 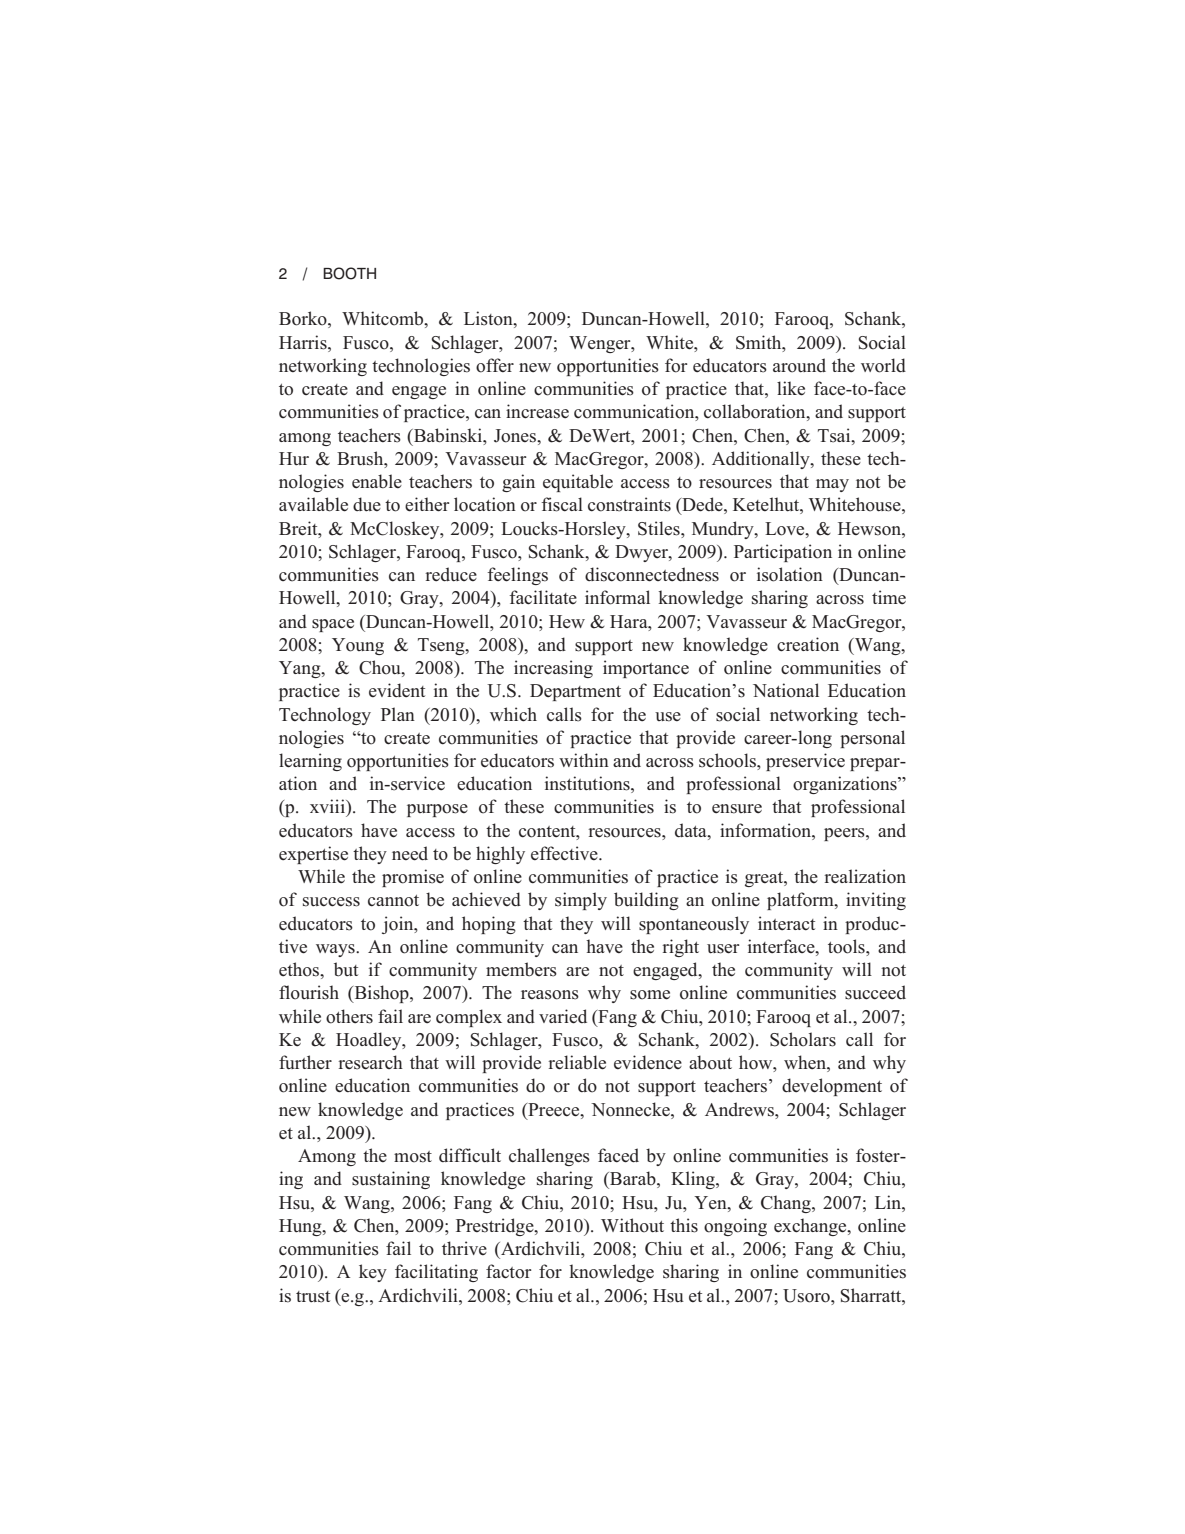 I want to click on Without, so click(x=632, y=1225).
